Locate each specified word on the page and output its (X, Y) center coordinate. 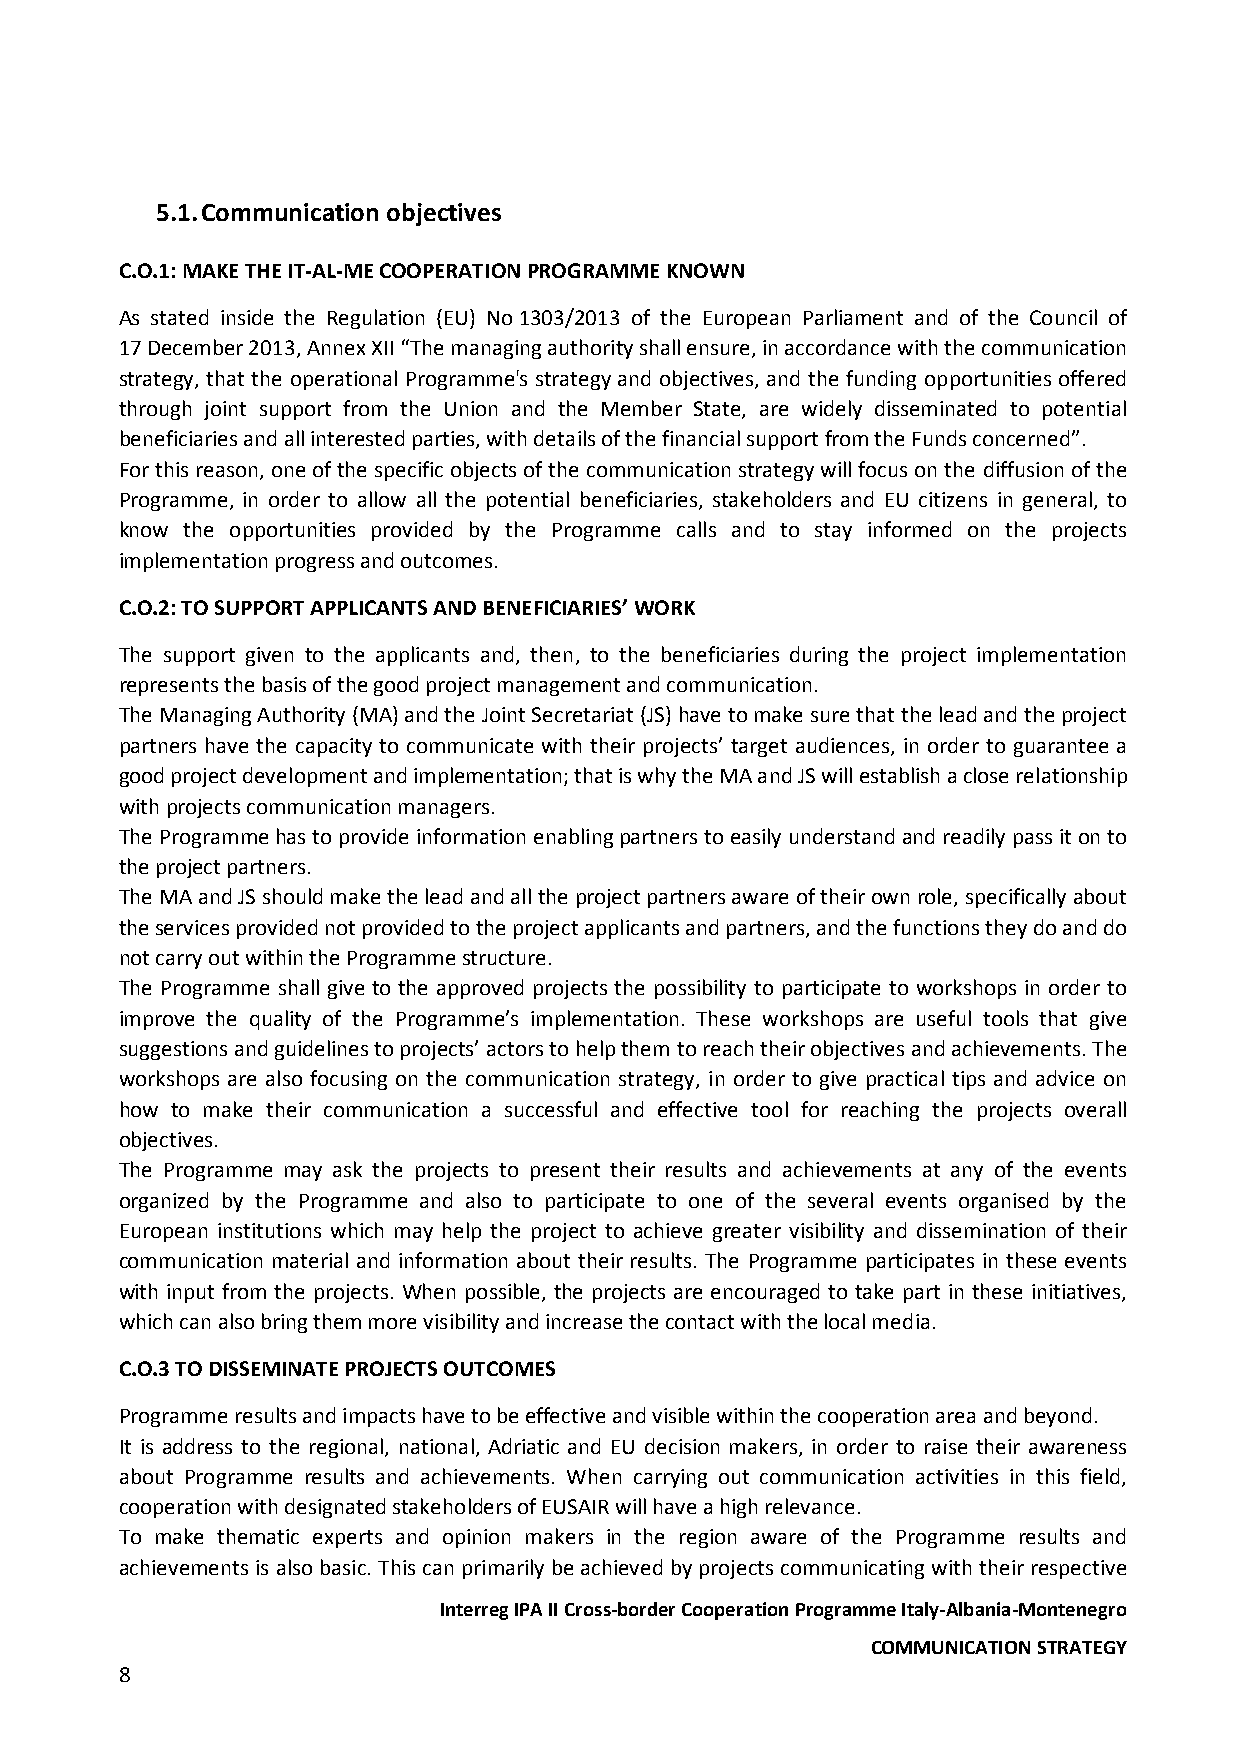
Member (642, 408)
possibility (700, 989)
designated (335, 1508)
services (192, 927)
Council (1063, 317)
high (739, 1508)
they (1006, 929)
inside (247, 317)
